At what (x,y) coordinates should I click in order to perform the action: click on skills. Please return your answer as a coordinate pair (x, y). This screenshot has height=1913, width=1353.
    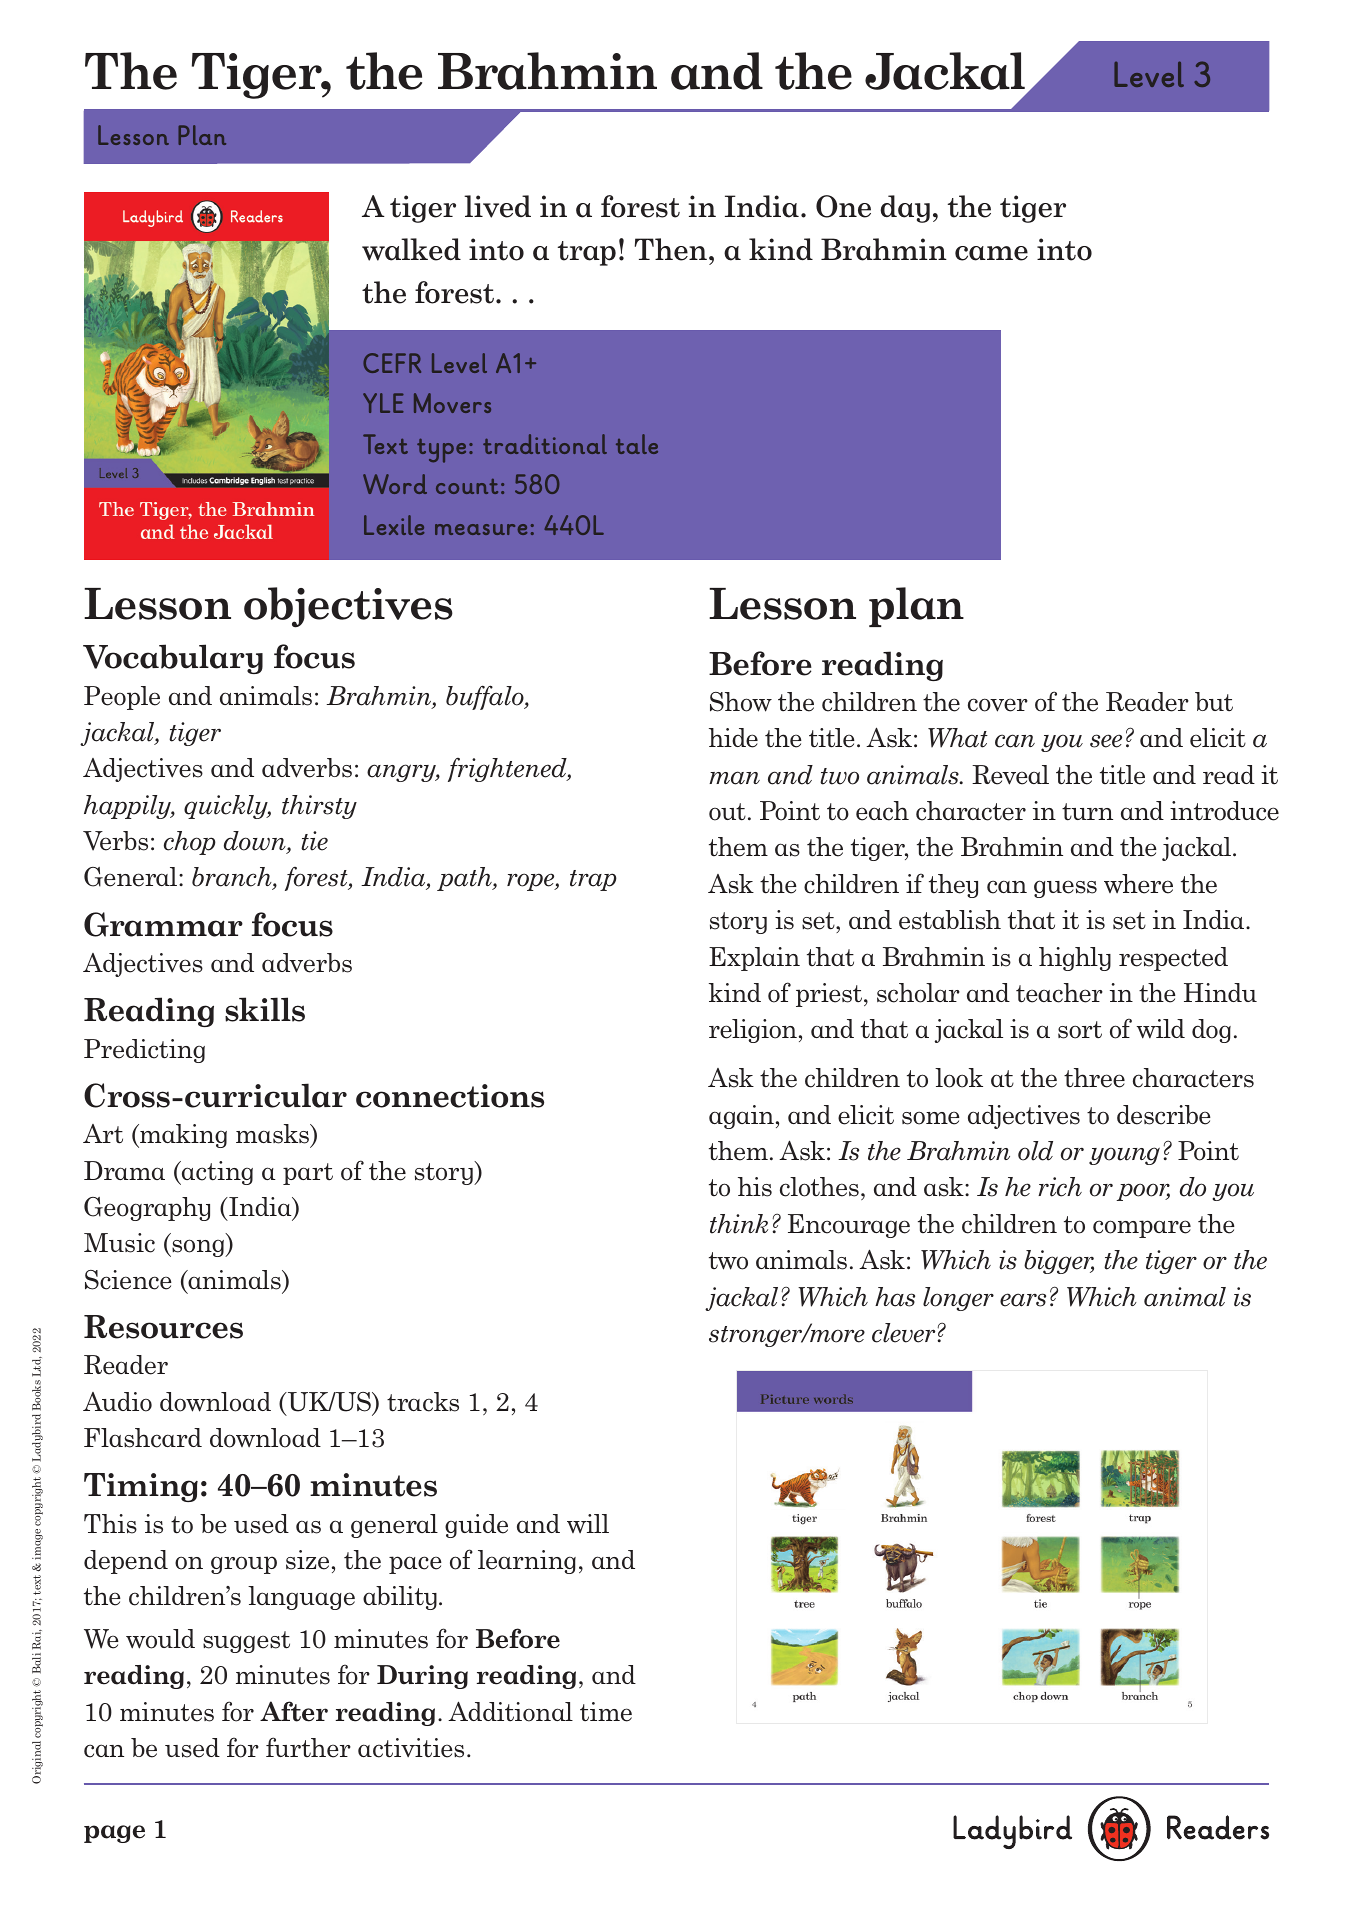
    Looking at the image, I should click on (265, 1009).
